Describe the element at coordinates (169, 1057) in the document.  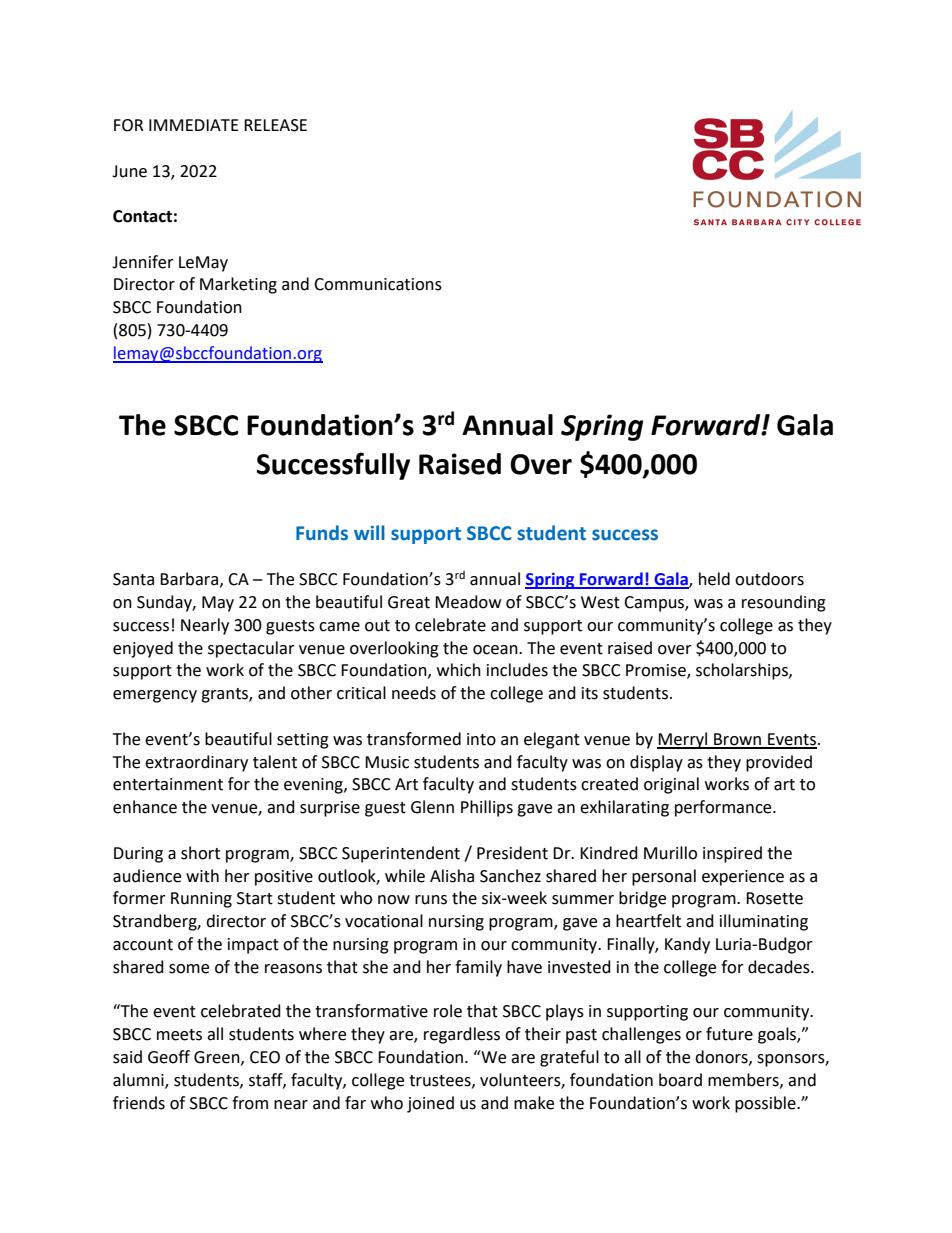
I see `Geoff` at that location.
